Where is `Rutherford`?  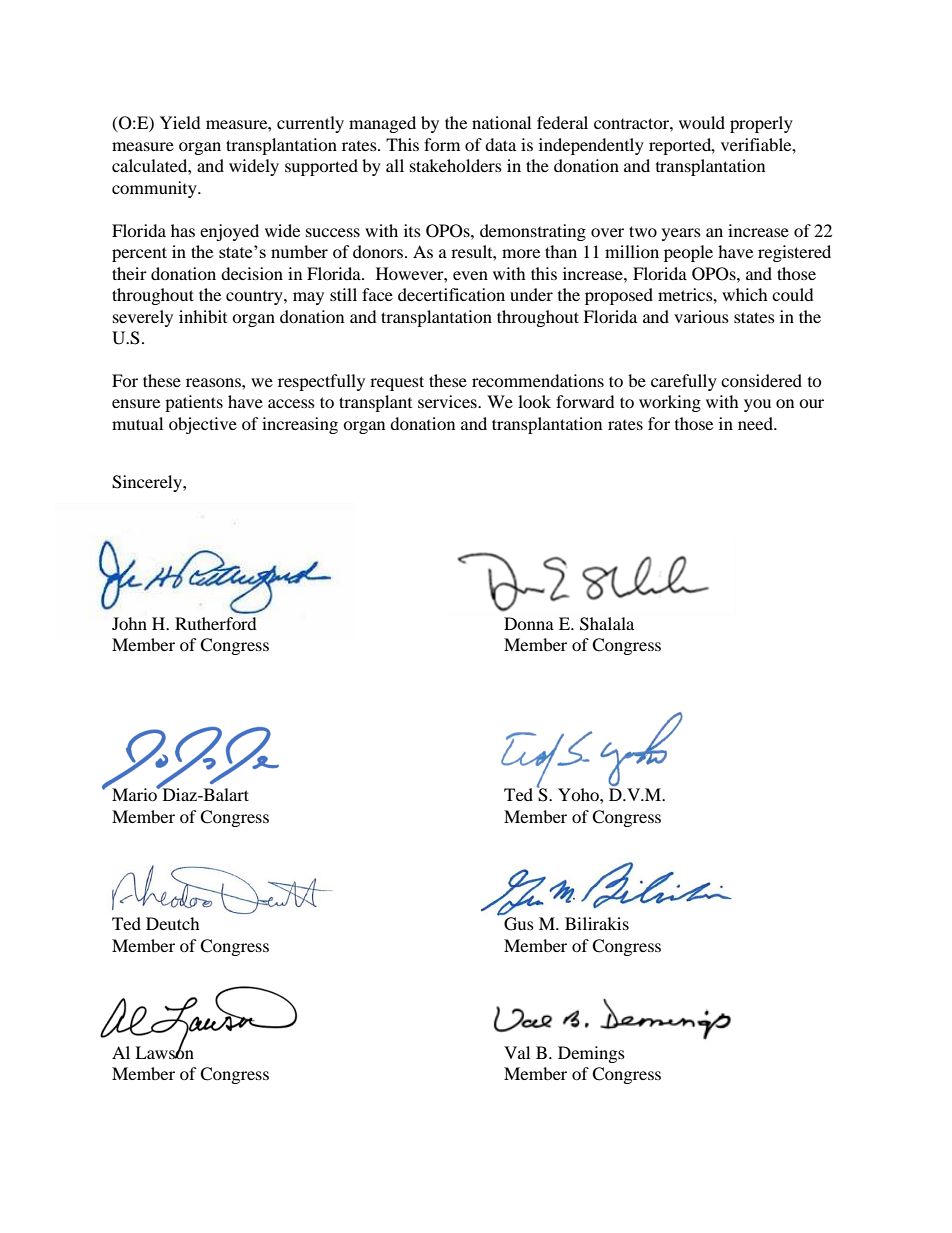 Rutherford is located at coordinates (216, 623).
